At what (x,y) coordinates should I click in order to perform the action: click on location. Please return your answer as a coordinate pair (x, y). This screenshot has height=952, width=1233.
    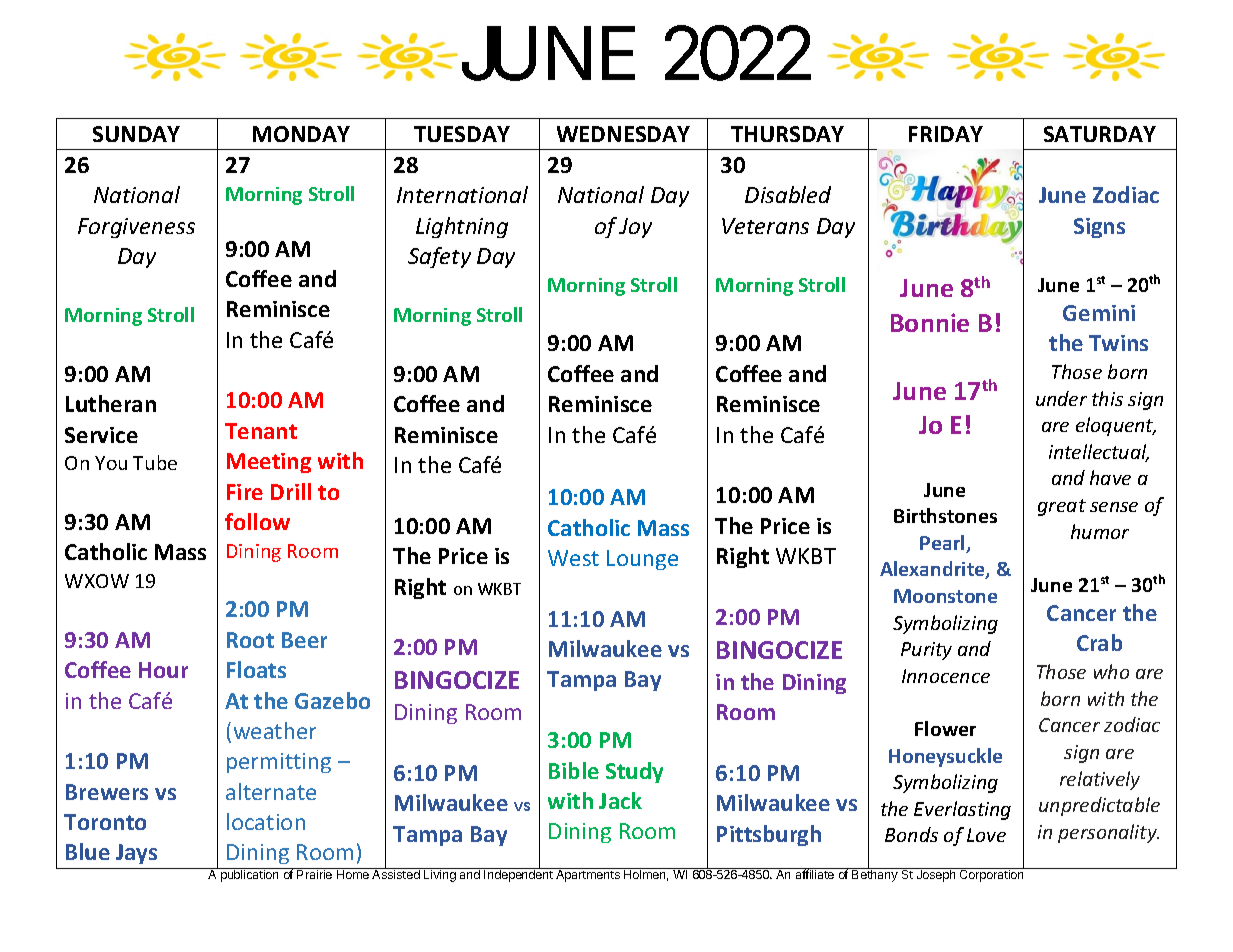
    Looking at the image, I should click on (266, 821).
